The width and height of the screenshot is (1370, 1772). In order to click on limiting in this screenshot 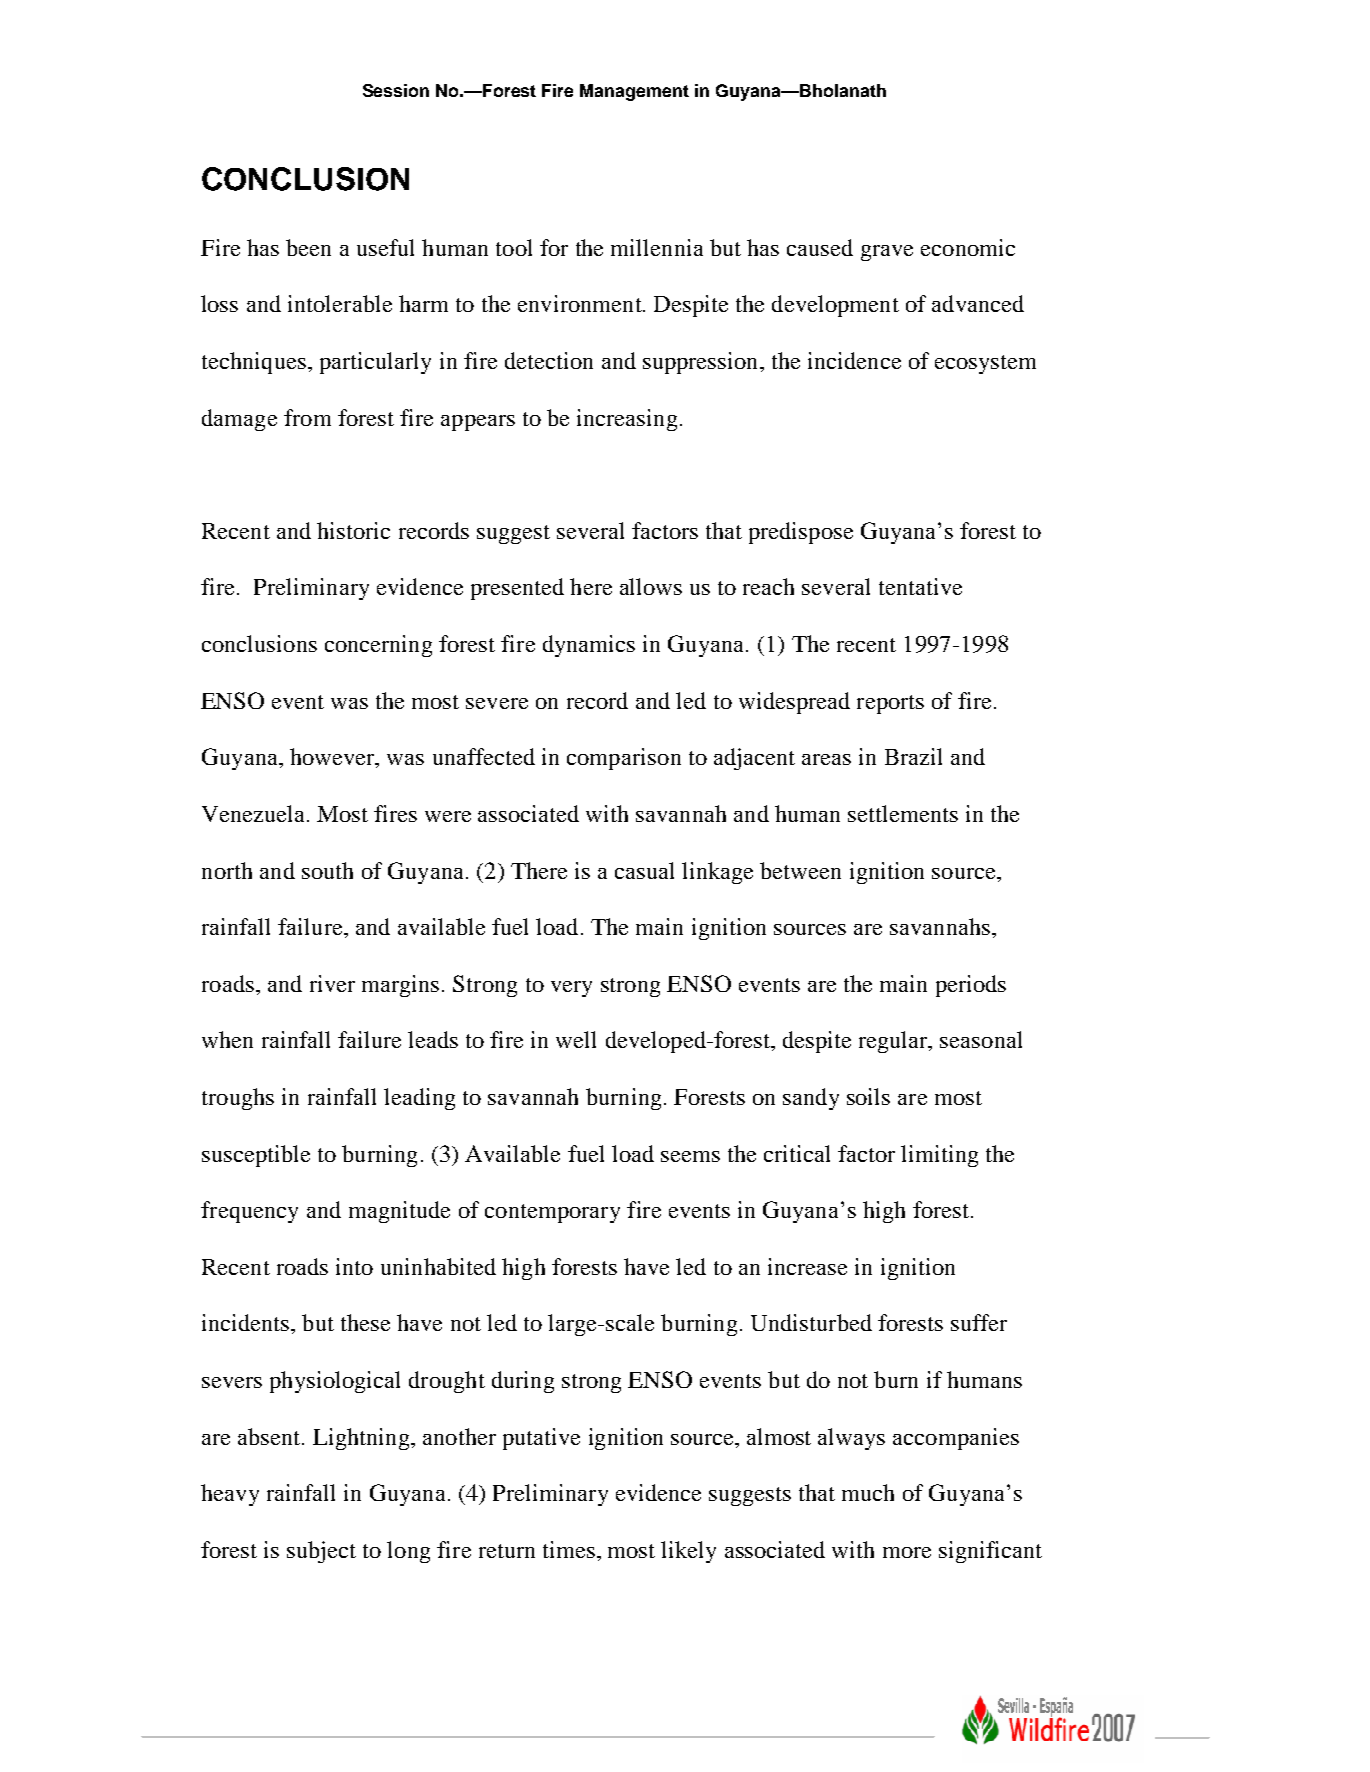, I will do `click(939, 1156)`.
